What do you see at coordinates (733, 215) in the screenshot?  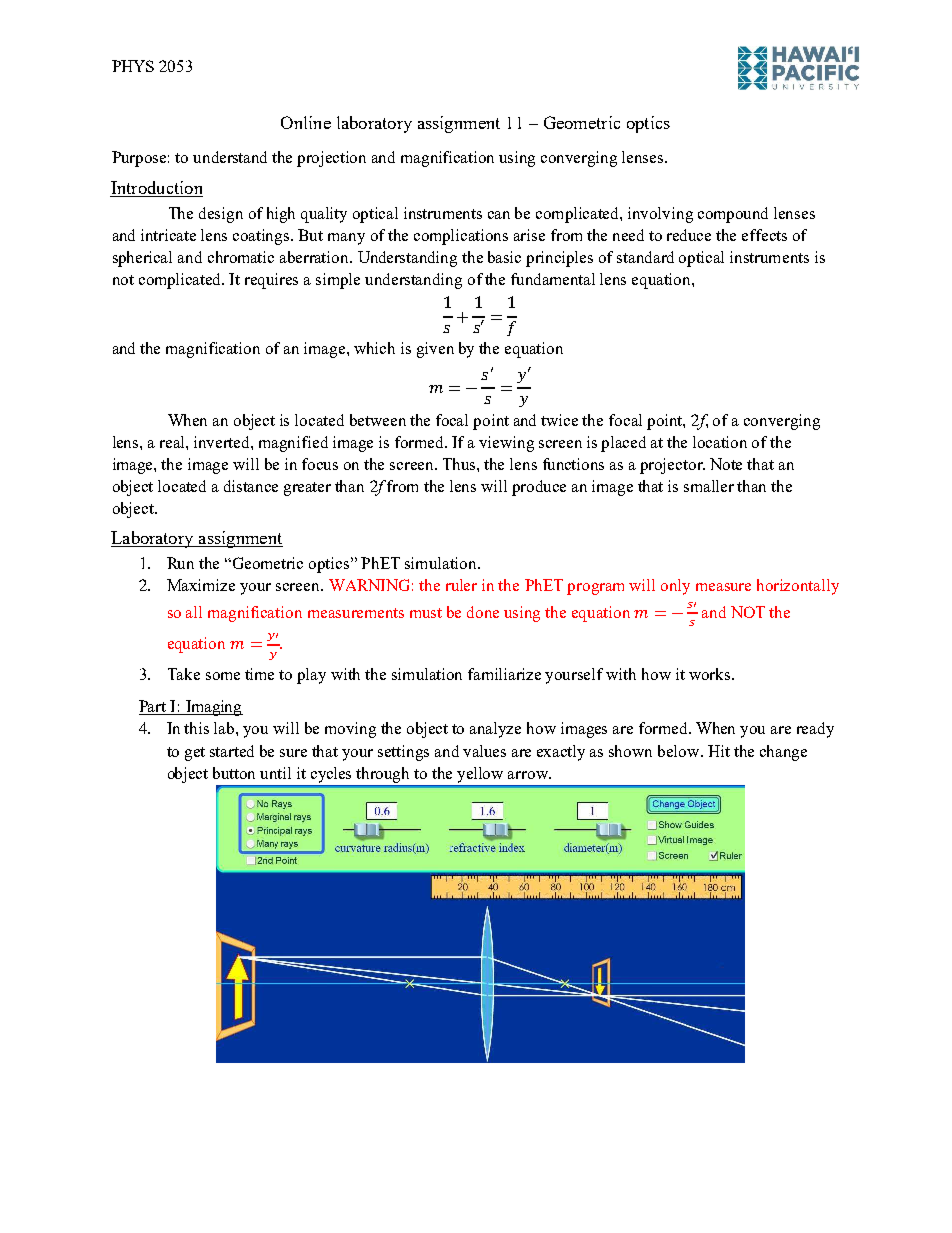 I see `compound` at bounding box center [733, 215].
